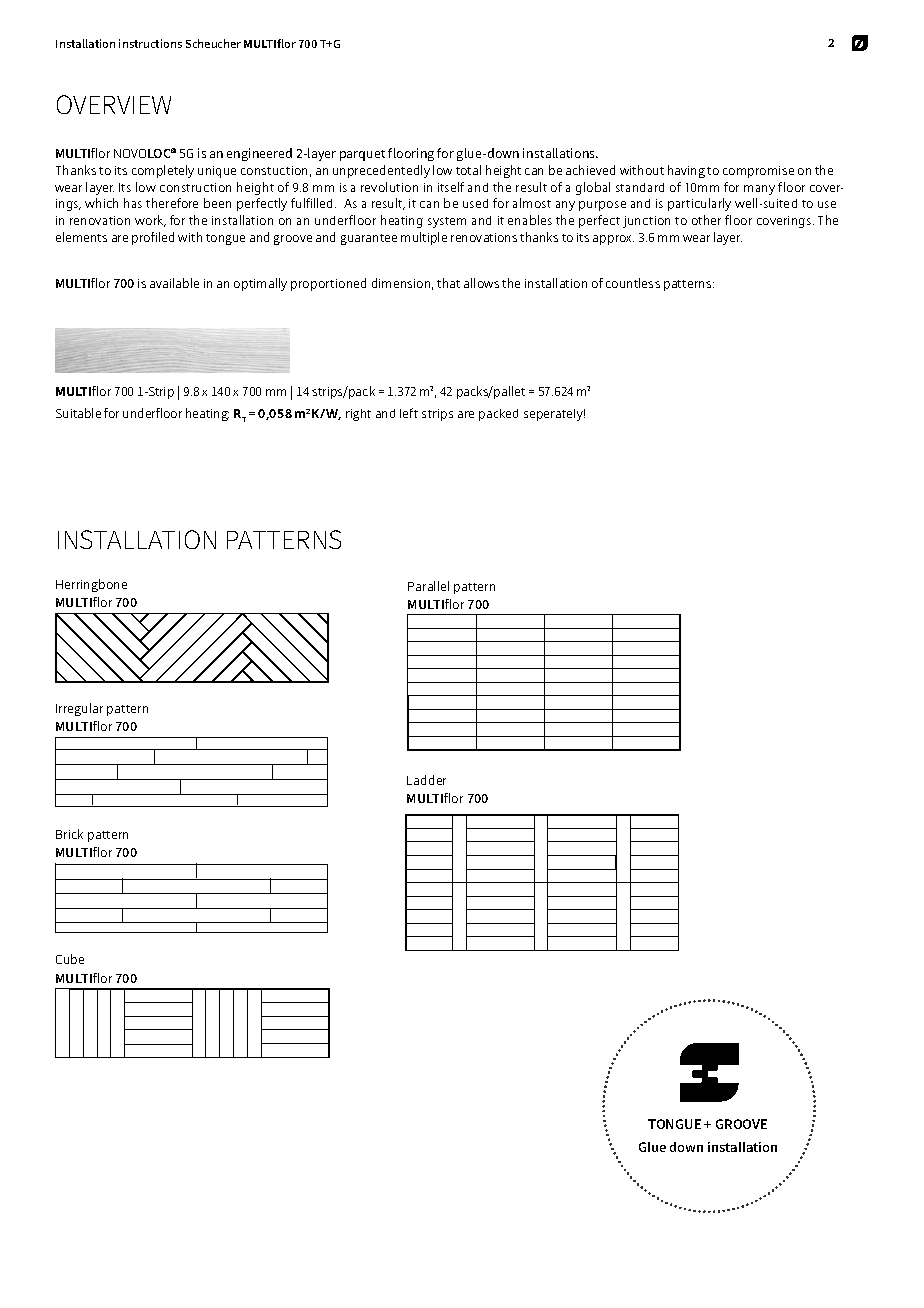 The image size is (924, 1308). Describe the element at coordinates (409, 413) in the document. I see `left` at that location.
